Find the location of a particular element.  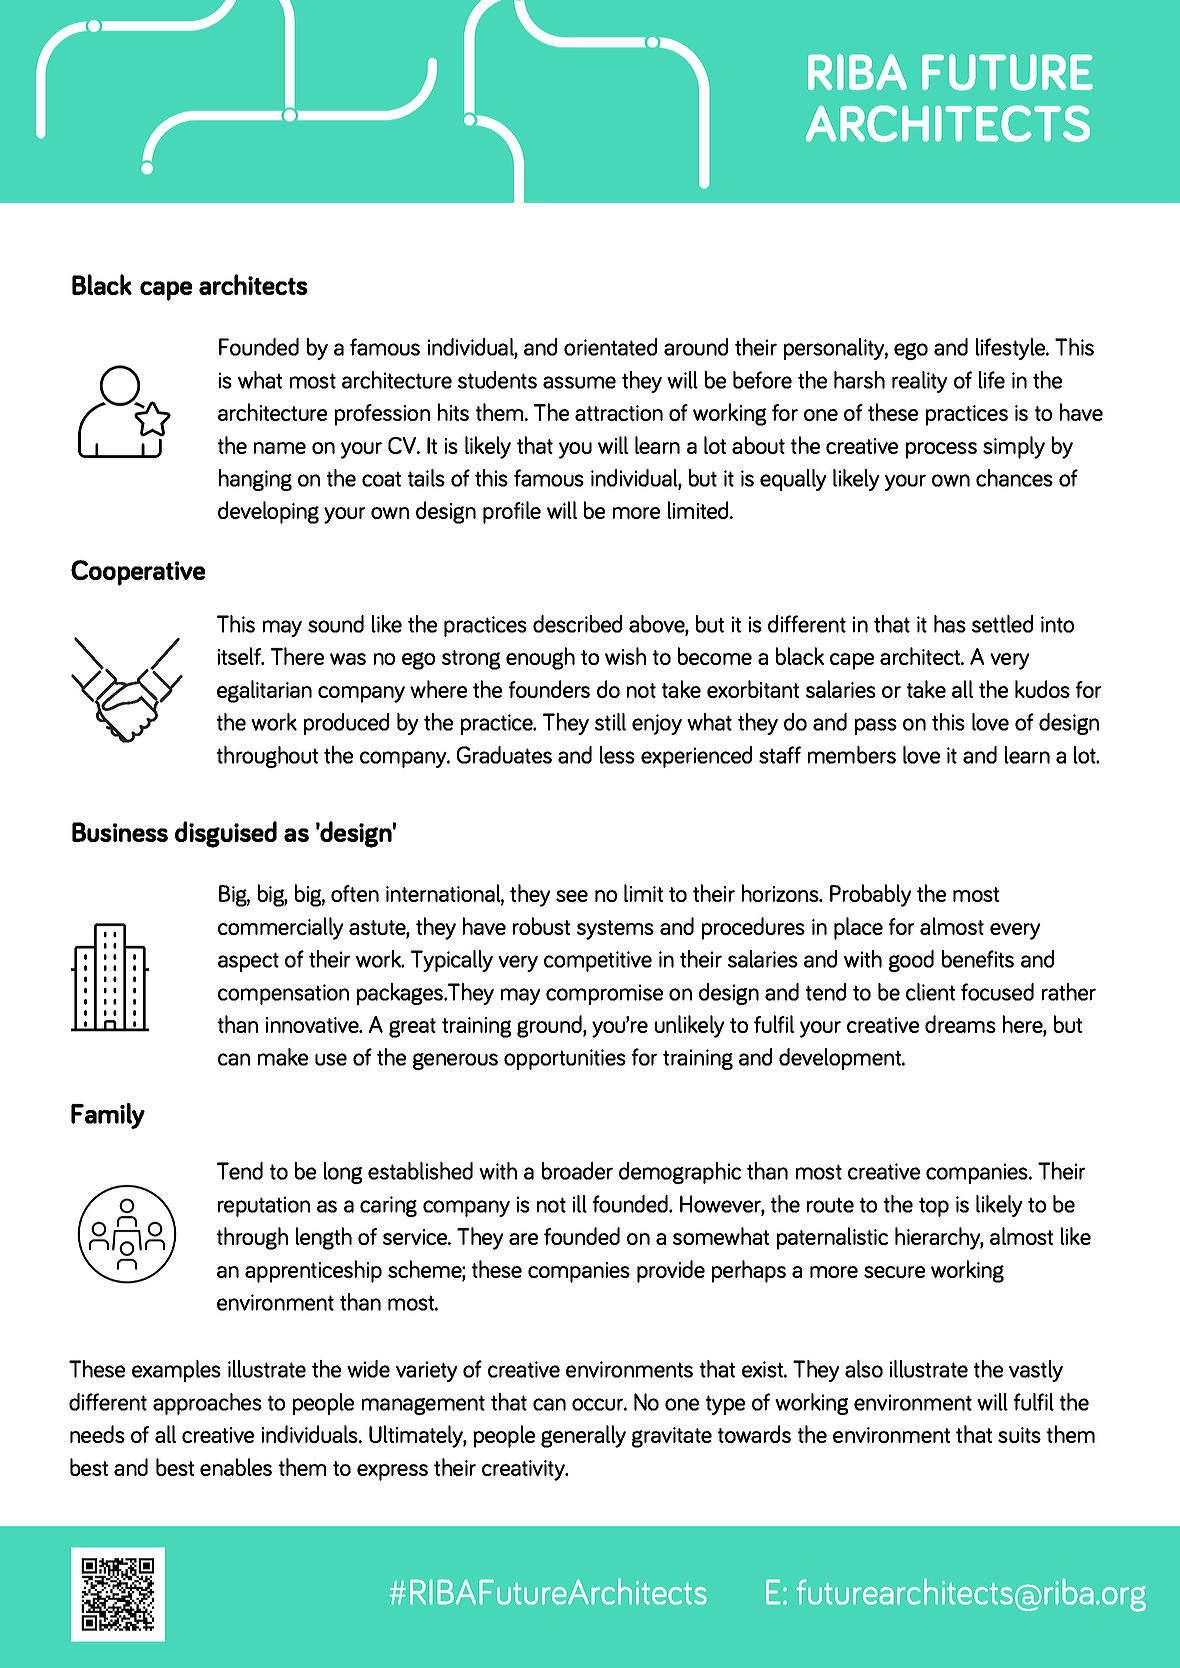

described is located at coordinates (577, 624).
